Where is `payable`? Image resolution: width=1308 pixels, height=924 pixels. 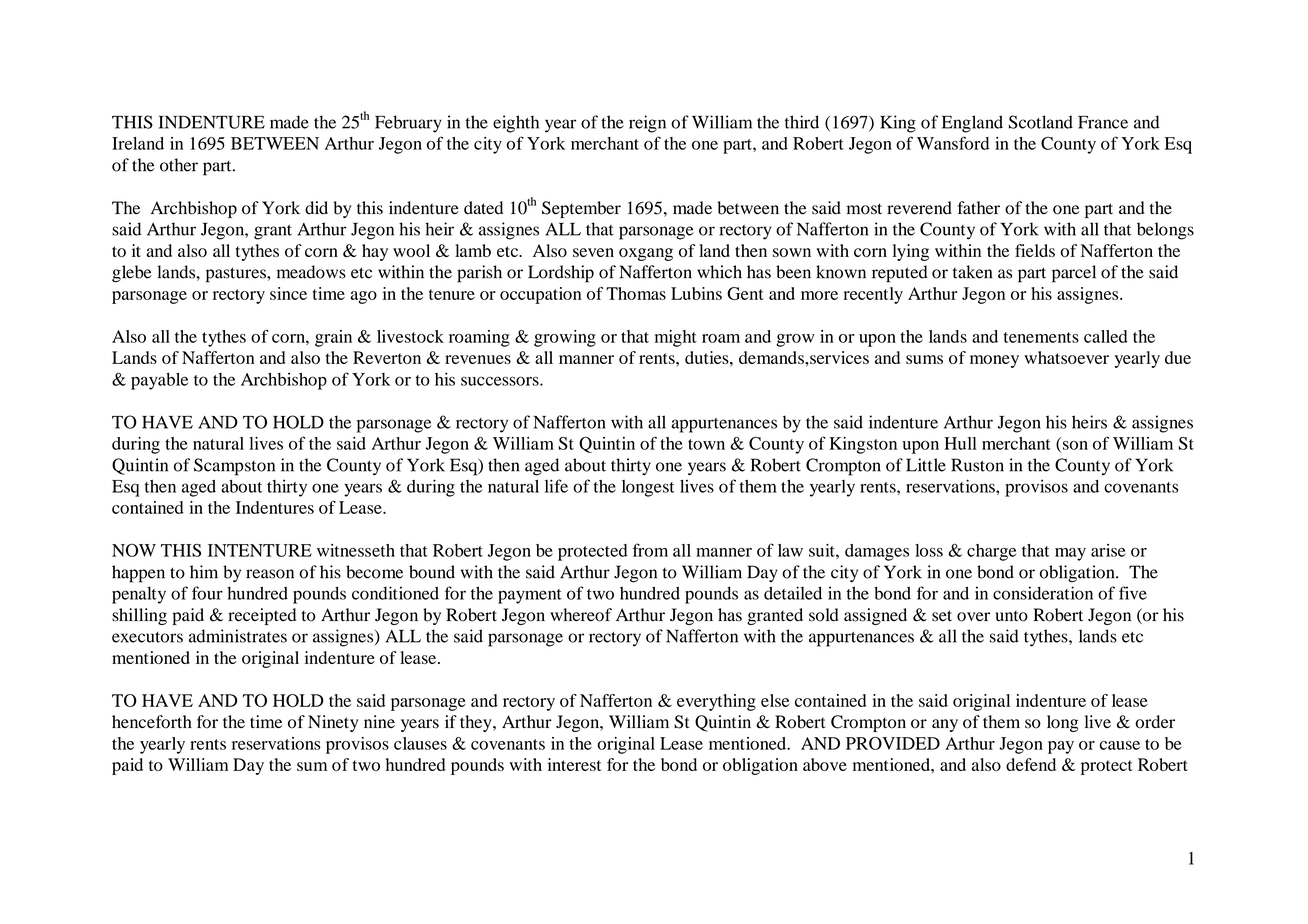 payable is located at coordinates (159, 381).
